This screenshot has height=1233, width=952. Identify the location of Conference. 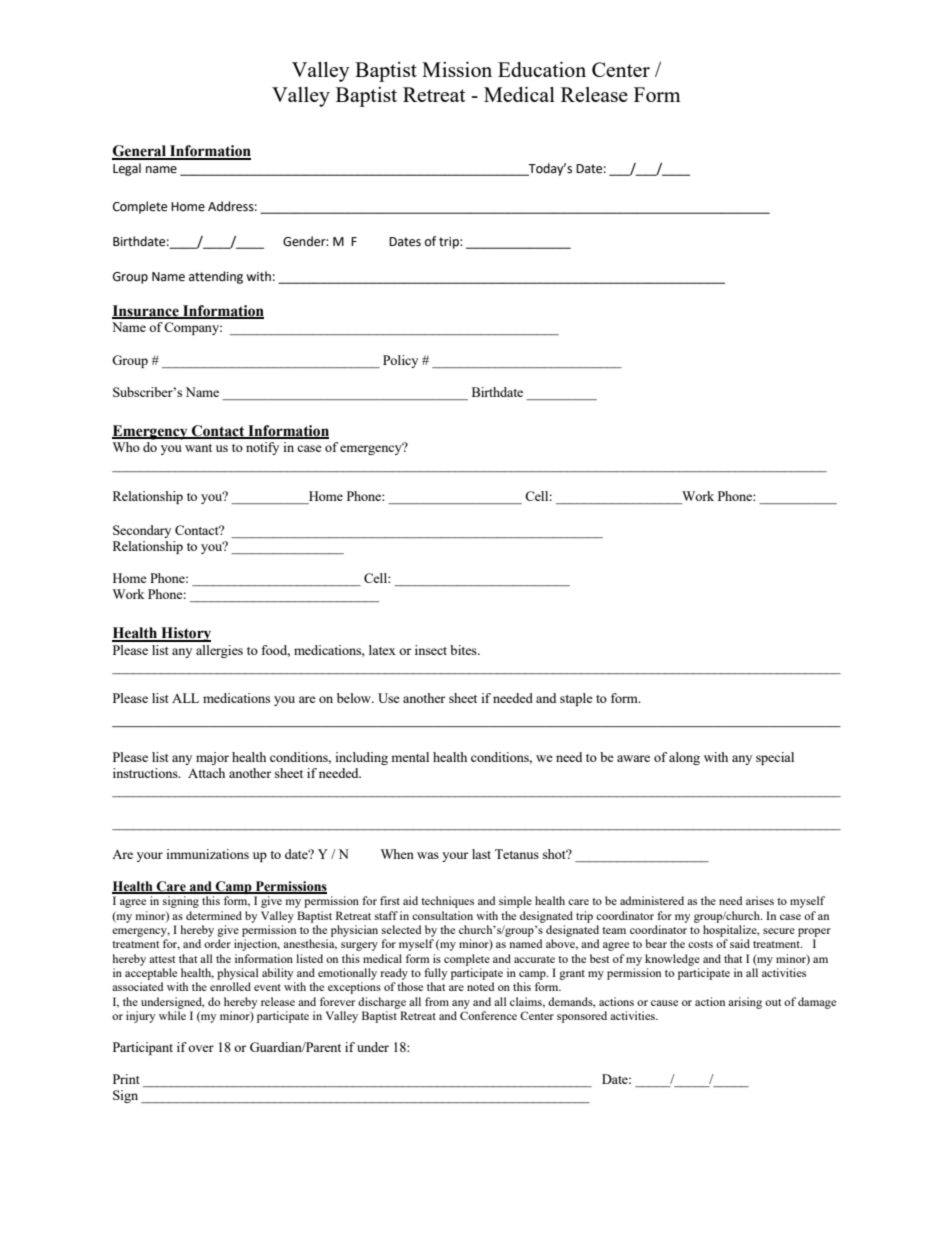
(488, 1015).
